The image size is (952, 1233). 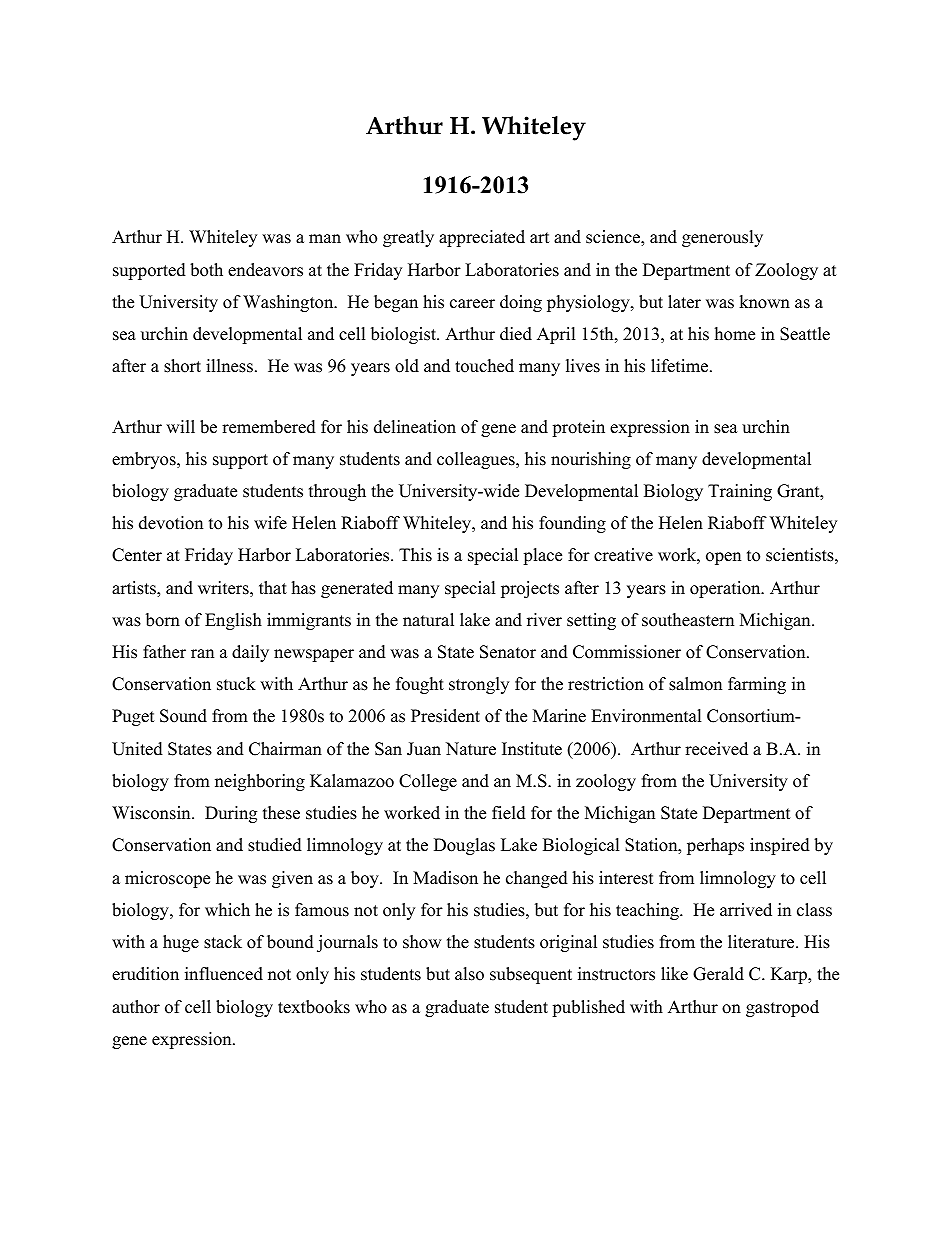 What do you see at coordinates (764, 302) in the image?
I see `known` at bounding box center [764, 302].
